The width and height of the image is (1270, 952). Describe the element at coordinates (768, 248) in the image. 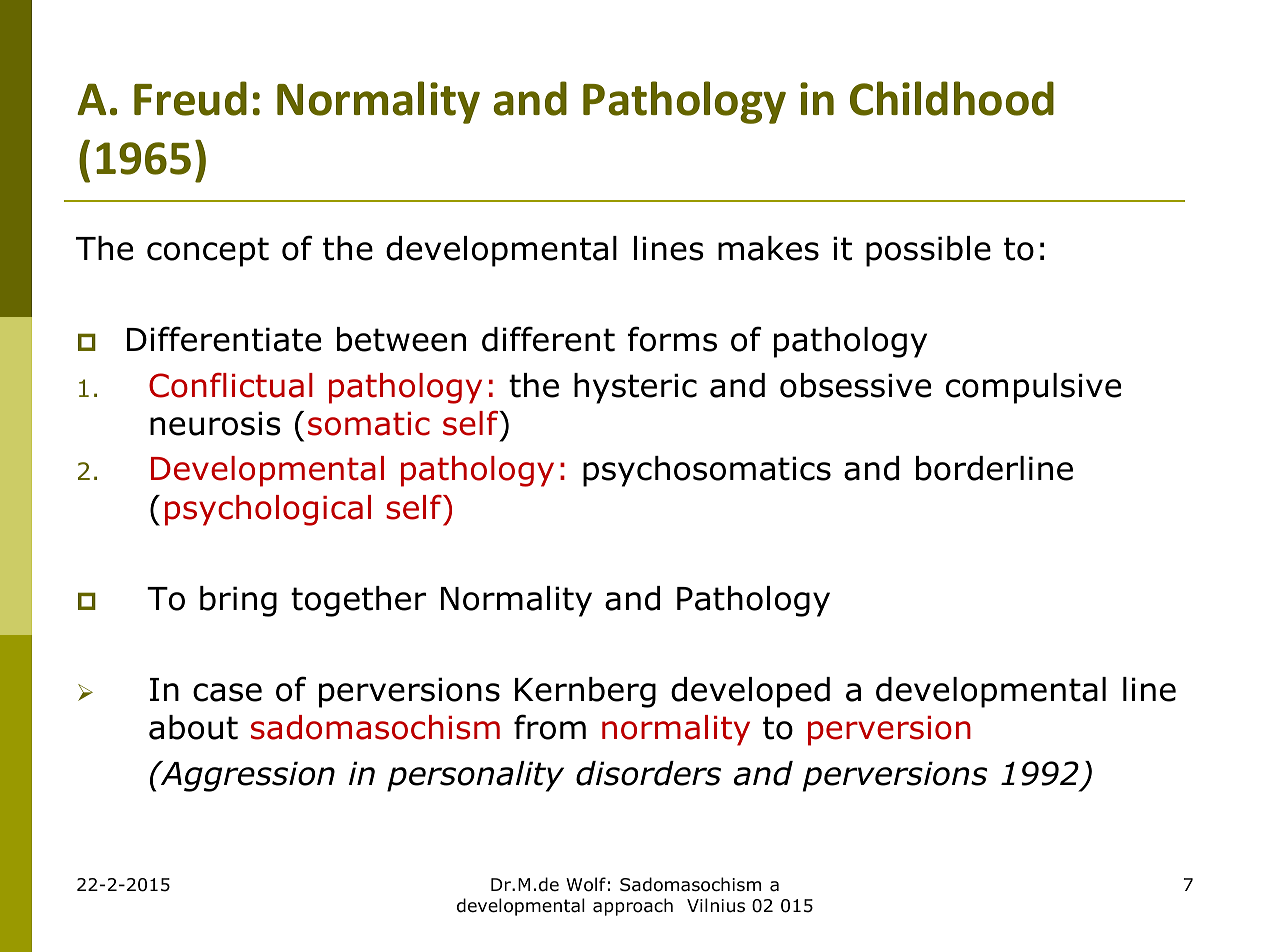

I see `makes` at that location.
